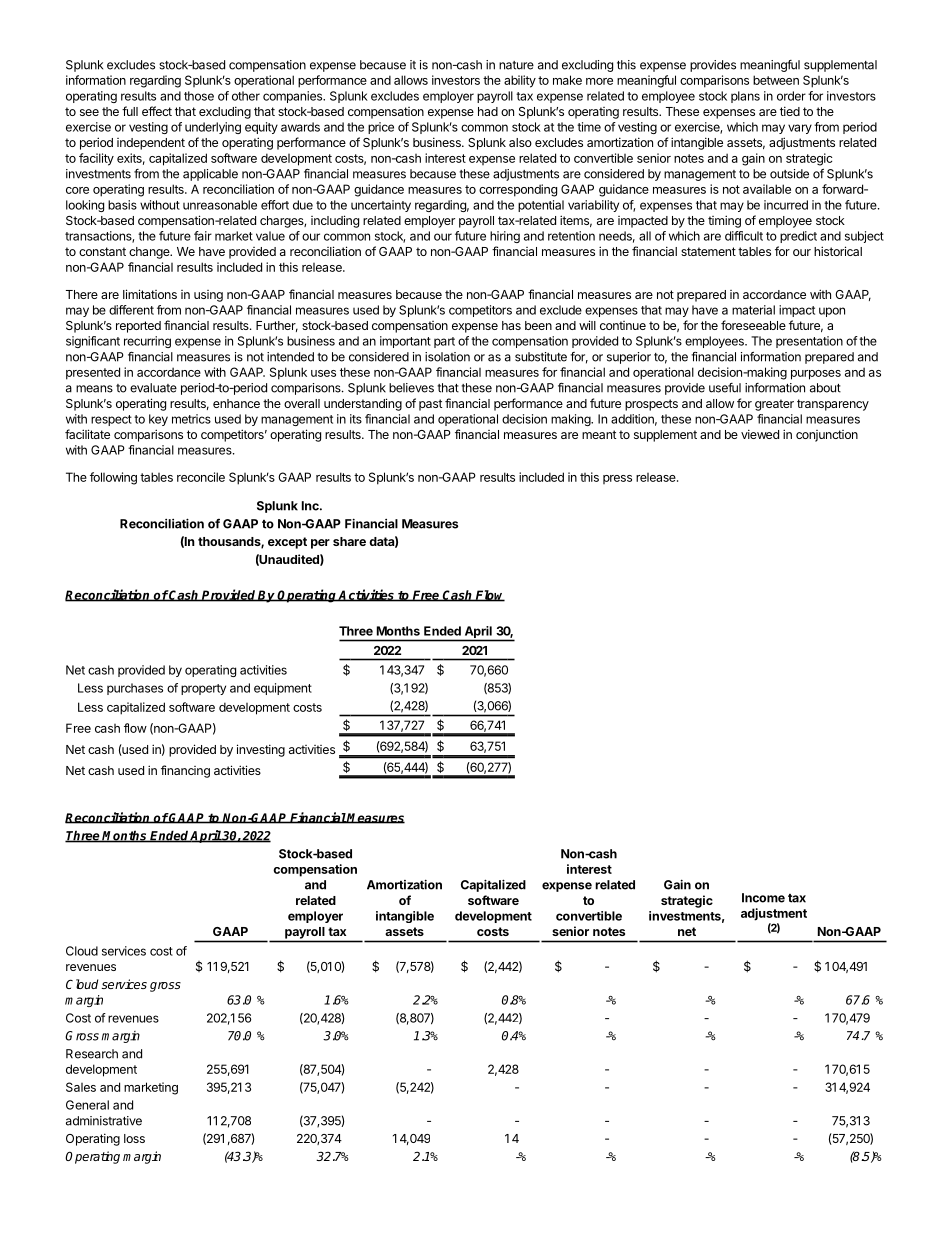  I want to click on had, so click(488, 111).
